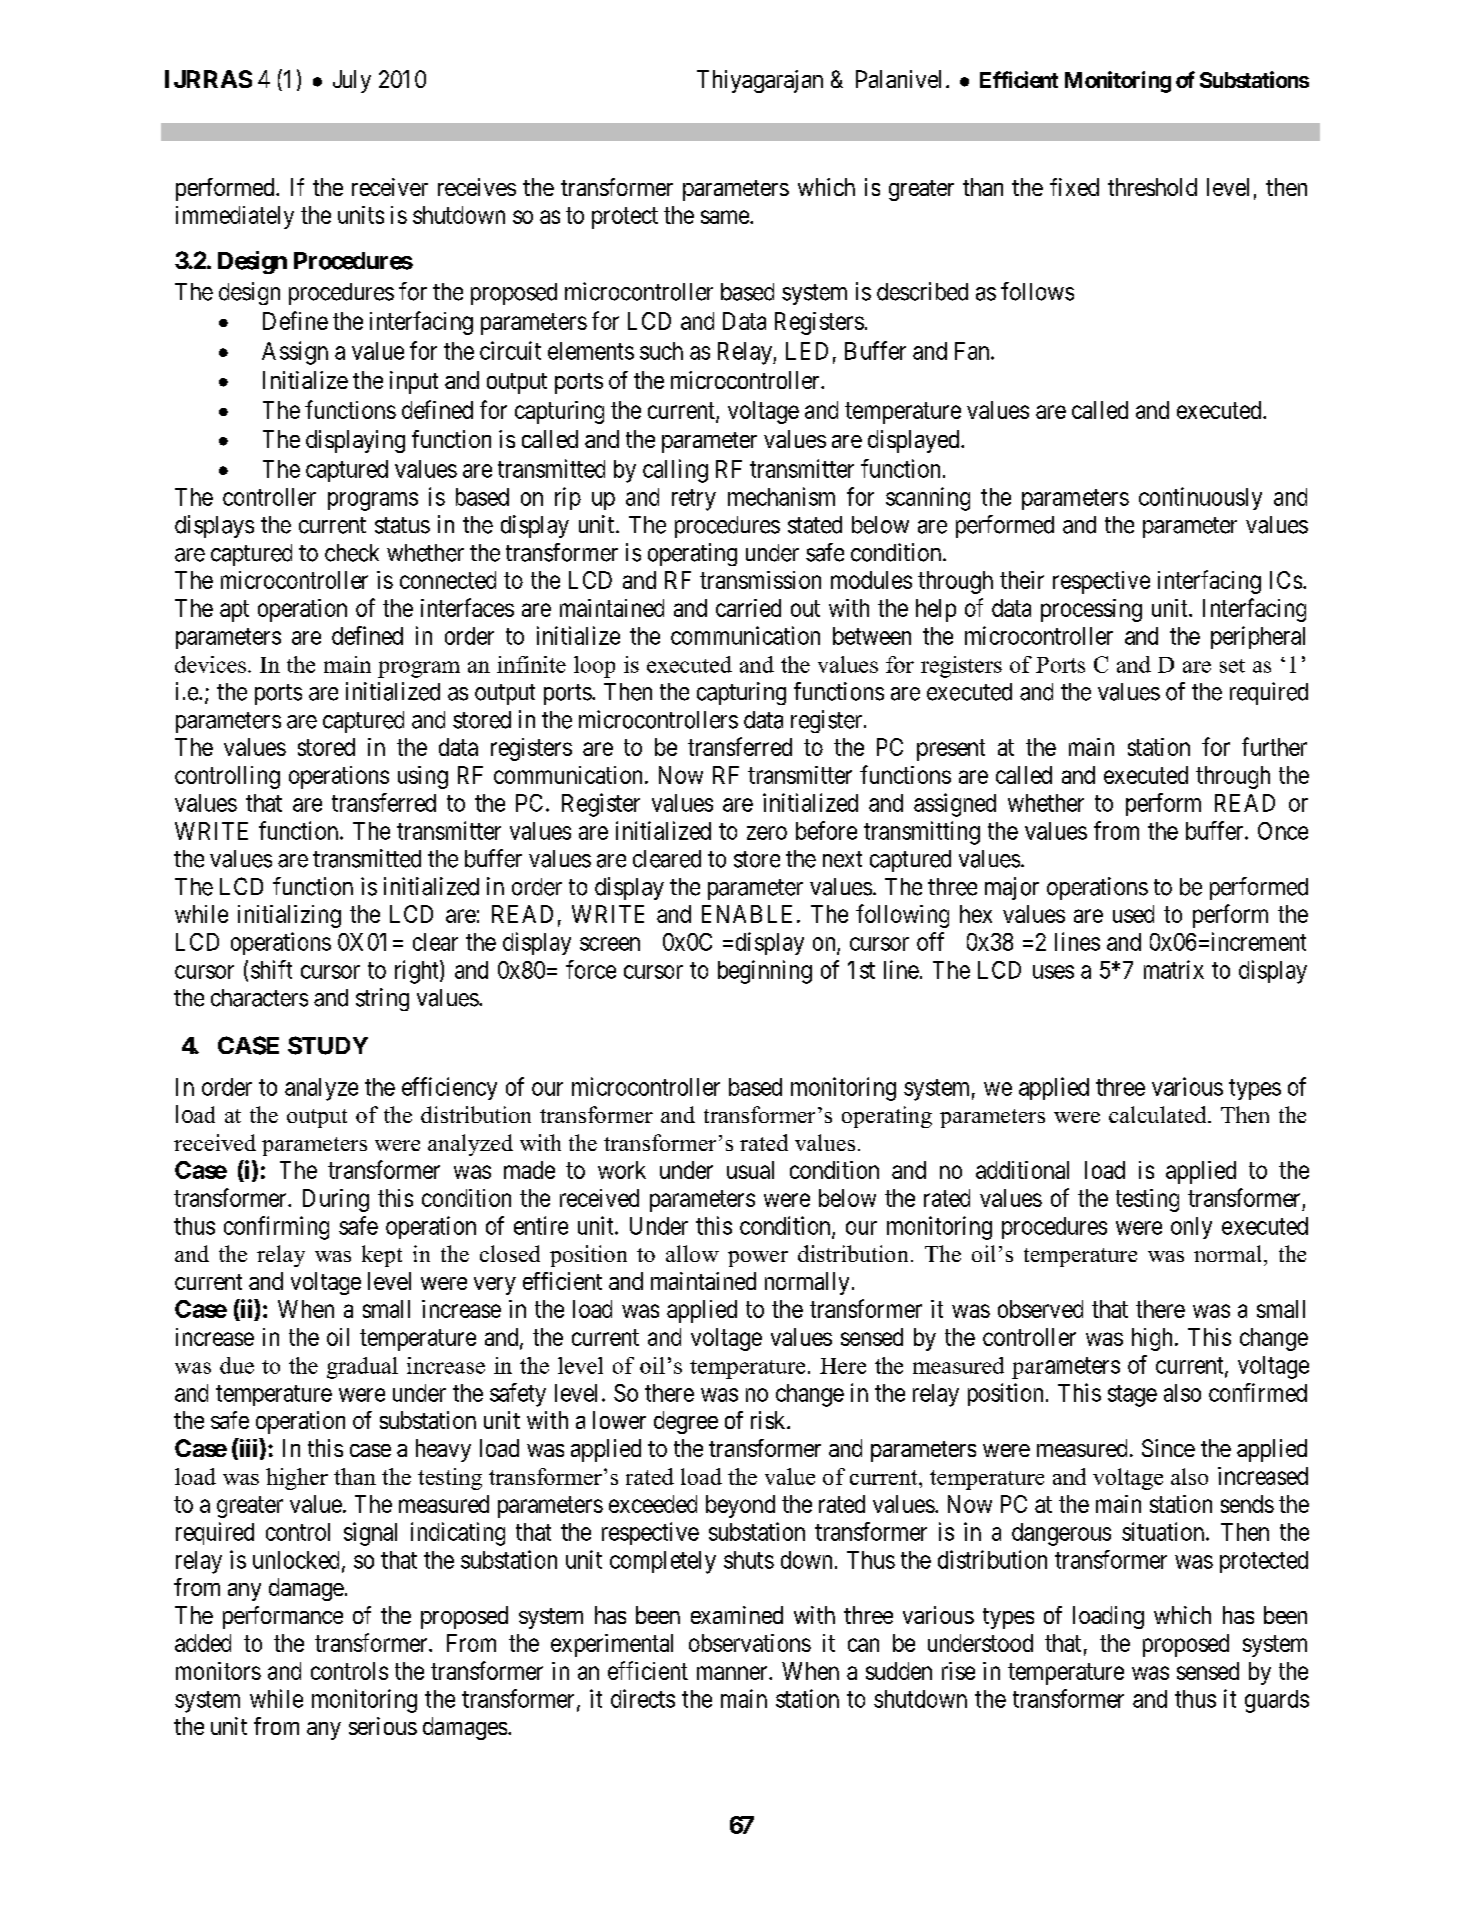 This screenshot has width=1481, height=1916. What do you see at coordinates (1091, 610) in the screenshot?
I see `processing` at bounding box center [1091, 610].
